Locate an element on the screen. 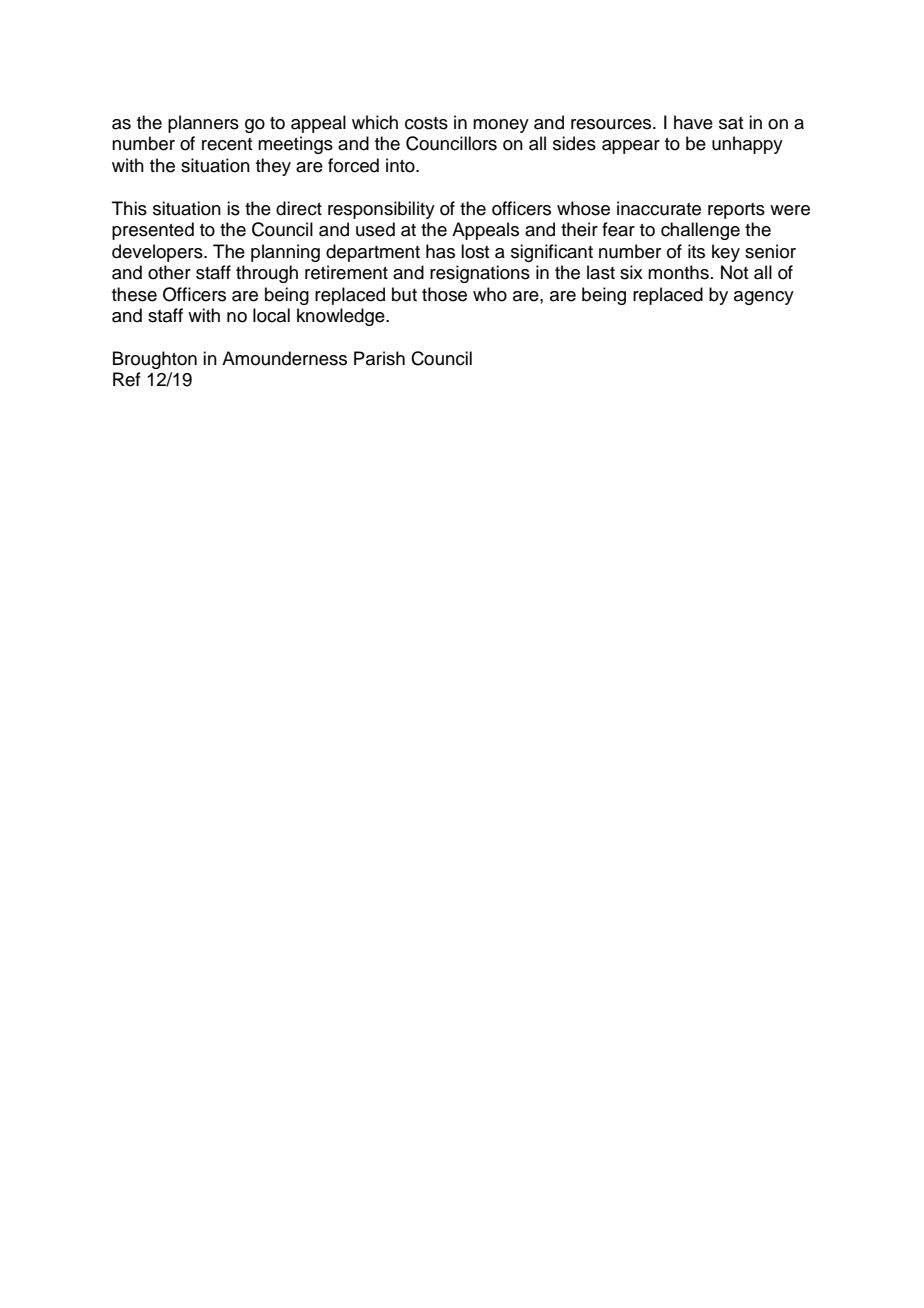 Image resolution: width=924 pixels, height=1308 pixels. Parish is located at coordinates (379, 358).
